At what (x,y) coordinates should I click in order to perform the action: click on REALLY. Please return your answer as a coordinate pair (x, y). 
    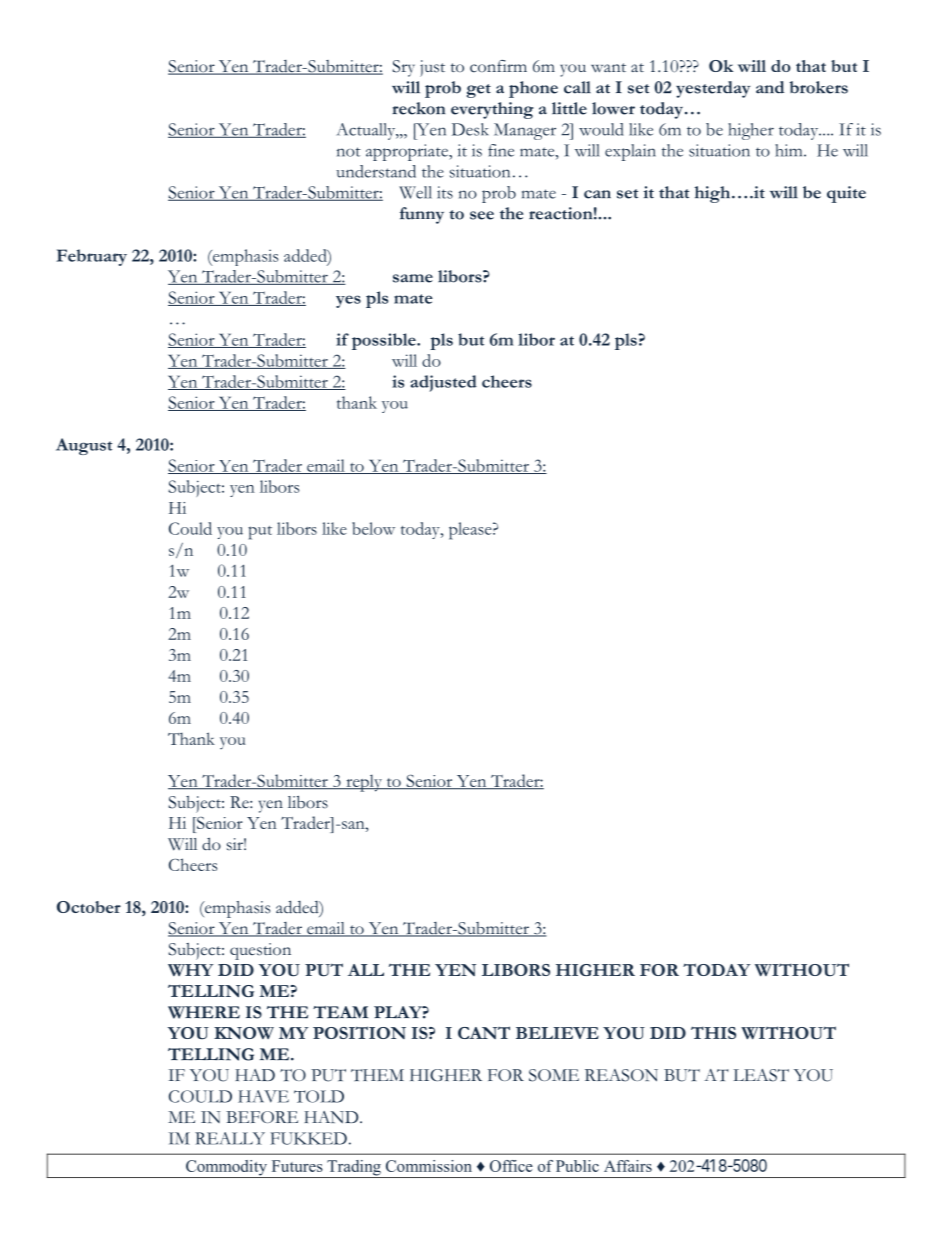
    Looking at the image, I should click on (230, 1138).
